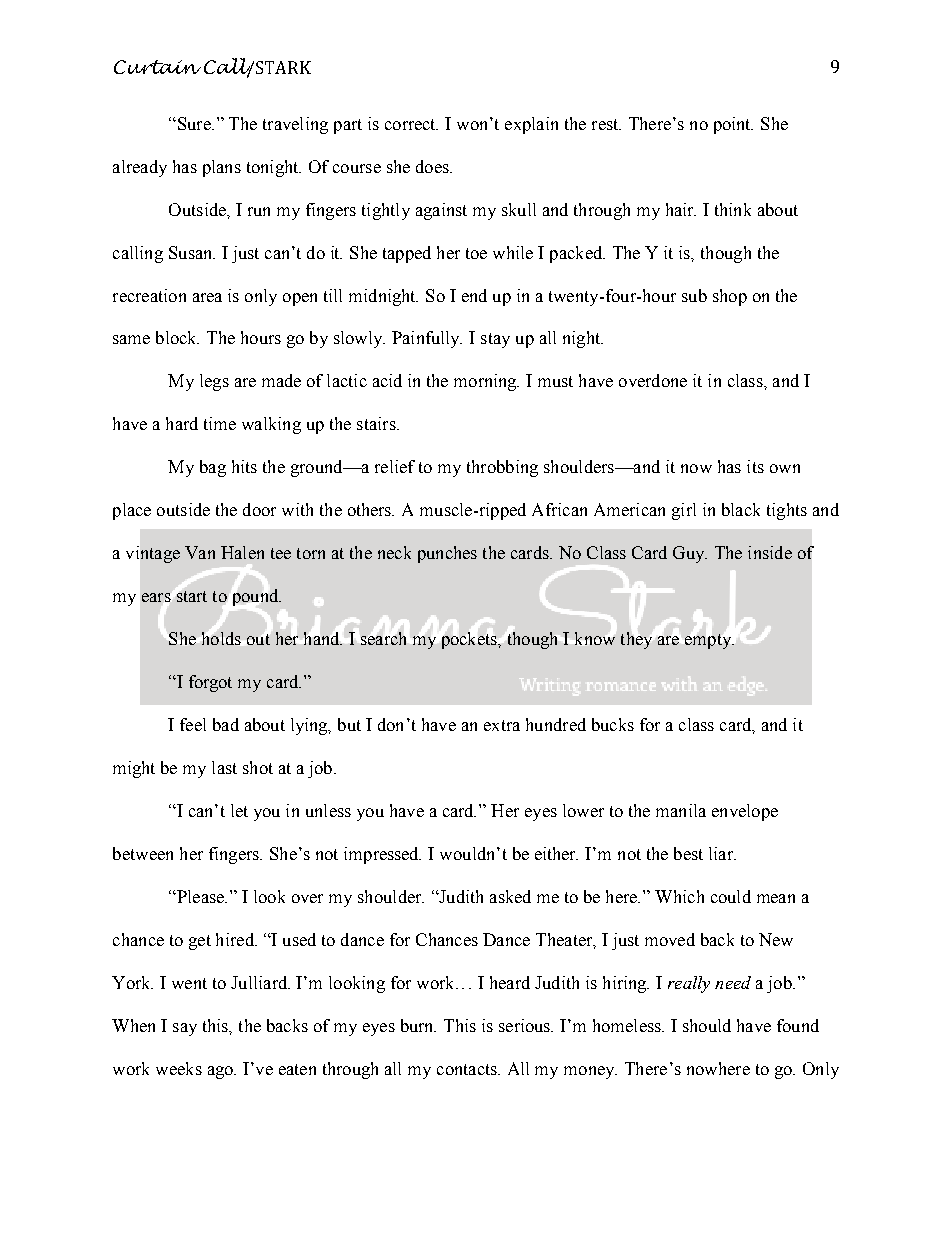 This screenshot has height=1233, width=952. Describe the element at coordinates (210, 683) in the screenshot. I see `forgot` at that location.
